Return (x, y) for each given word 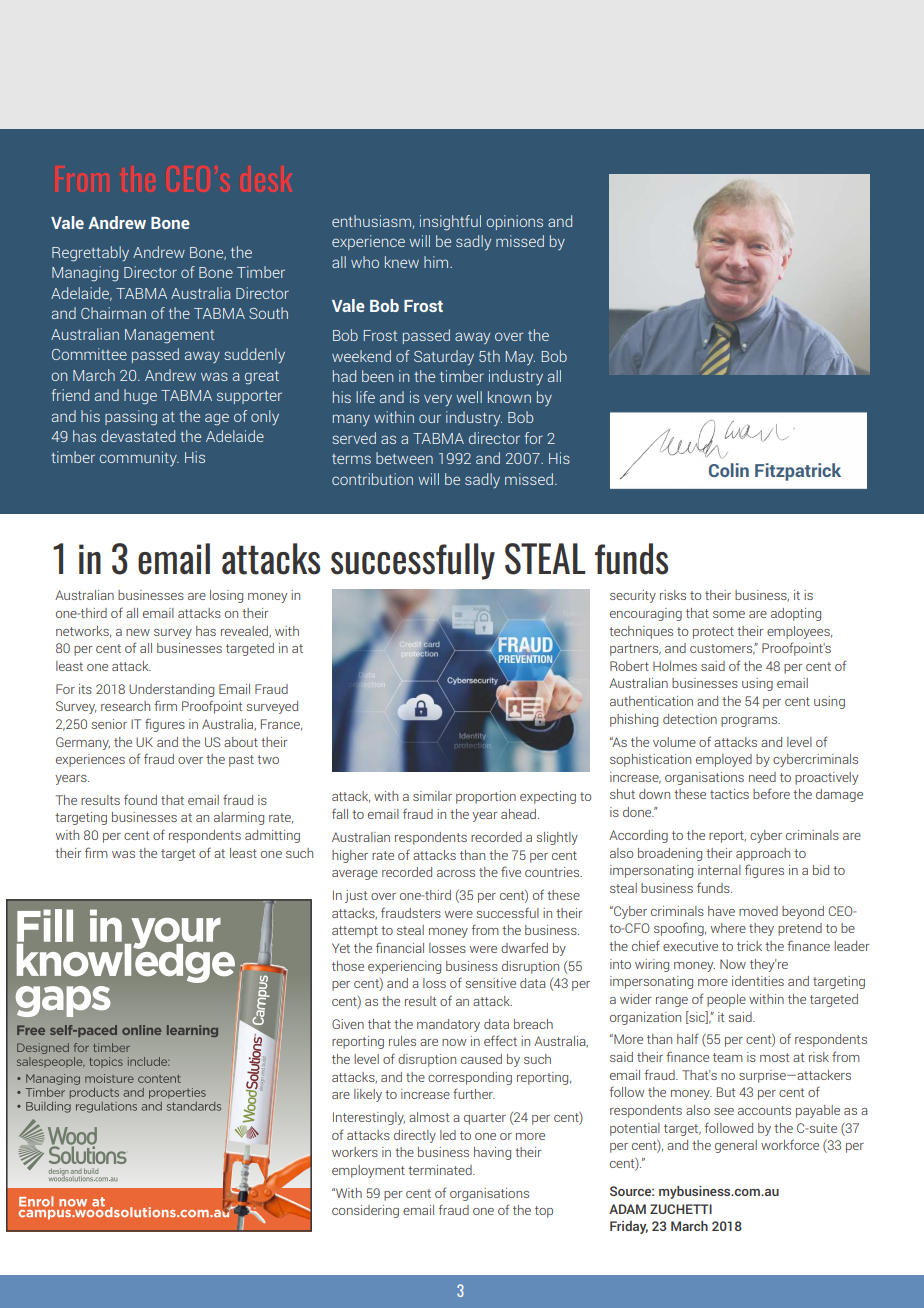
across (456, 873)
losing (226, 596)
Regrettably (90, 254)
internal (719, 870)
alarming (239, 818)
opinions (514, 222)
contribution (372, 479)
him (437, 262)
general (736, 1146)
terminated (441, 1170)
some (729, 614)
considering (365, 1211)
